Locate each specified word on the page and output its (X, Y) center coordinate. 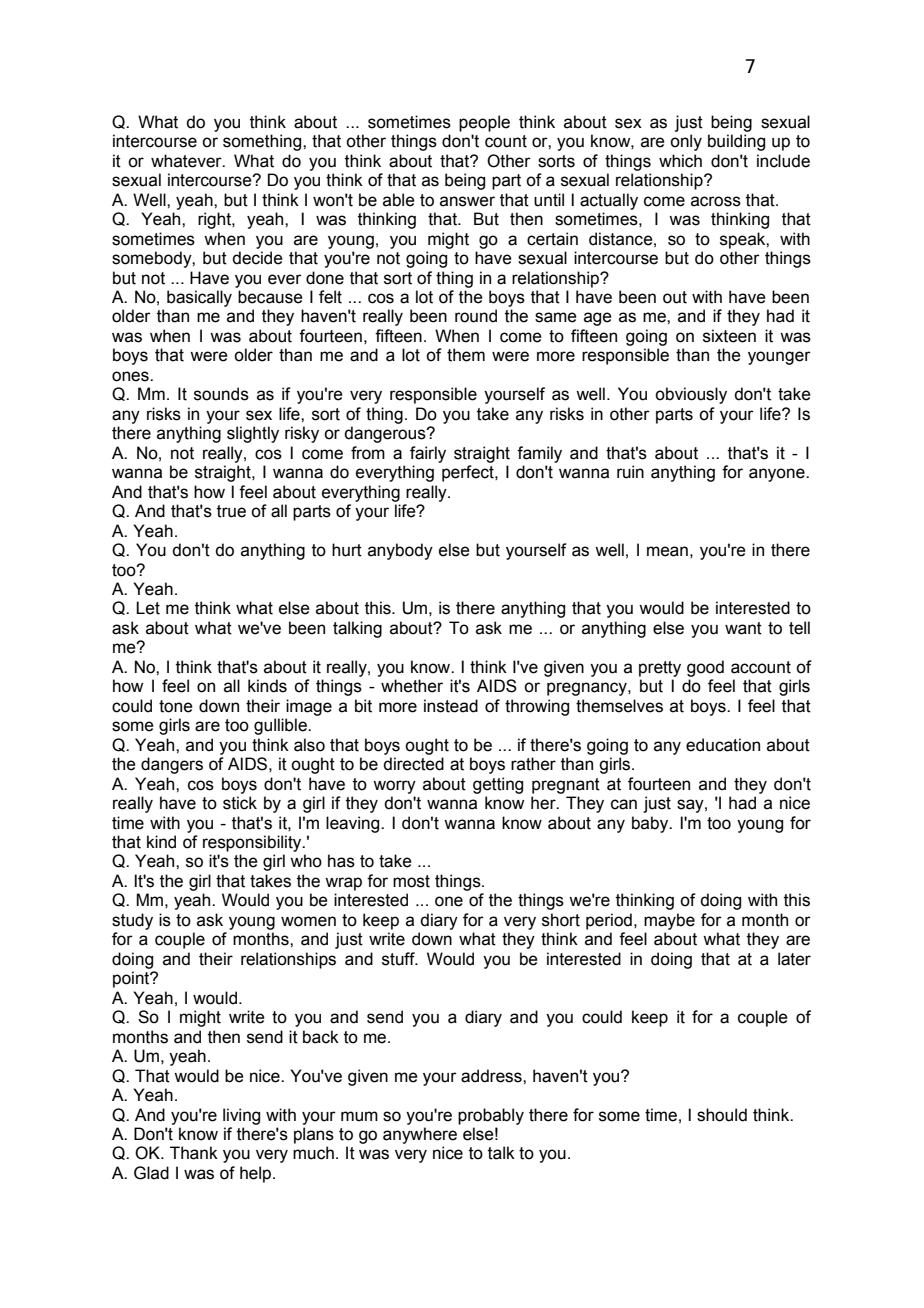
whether (412, 686)
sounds (221, 394)
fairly (428, 454)
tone (176, 706)
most (411, 881)
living (241, 1116)
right (215, 220)
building (736, 142)
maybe (669, 921)
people (484, 123)
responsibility (253, 843)
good (705, 668)
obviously (691, 395)
